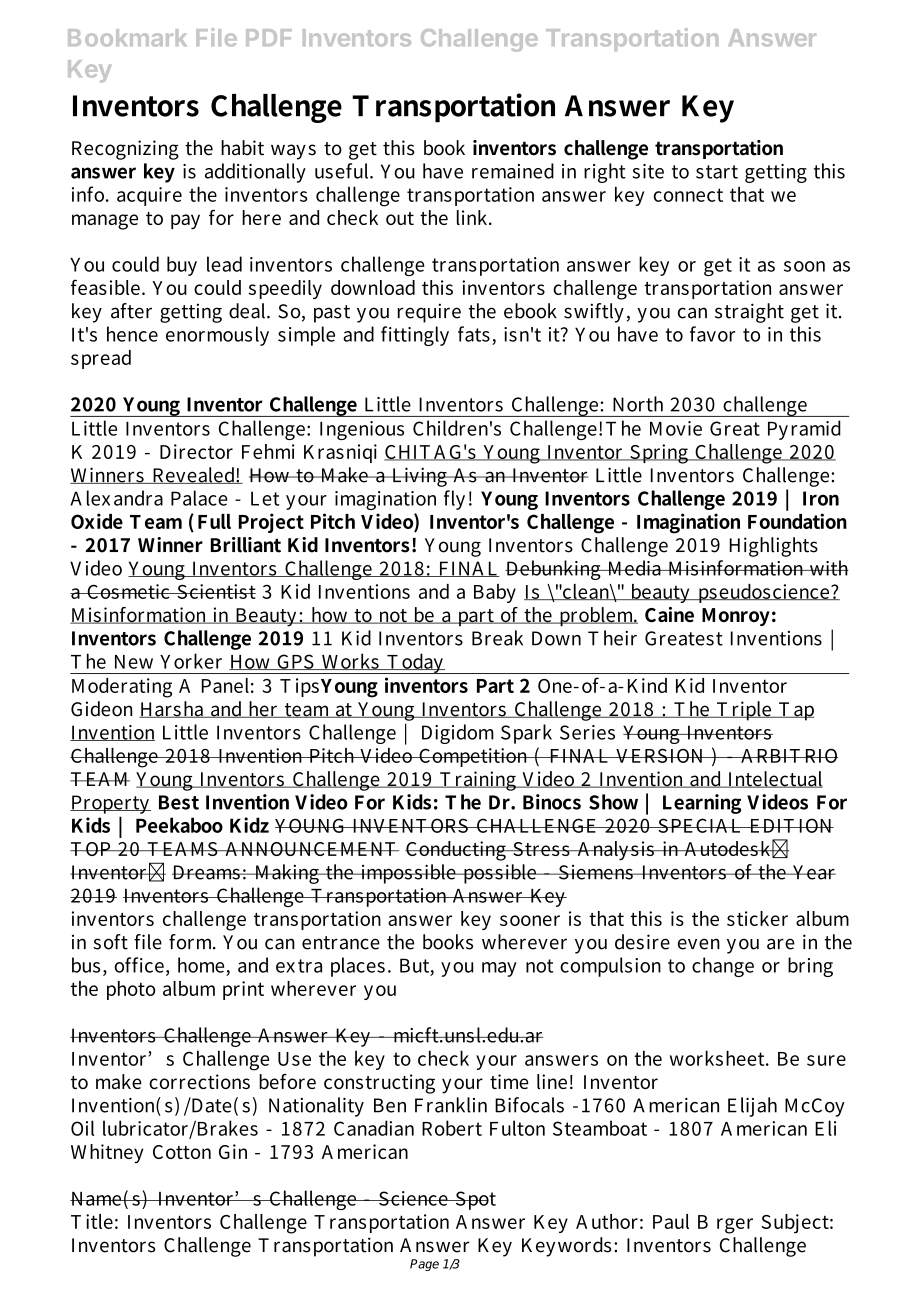 This screenshot has height=1308, width=924. Describe the element at coordinates (774, 547) in the screenshot. I see `Highlights` at that location.
